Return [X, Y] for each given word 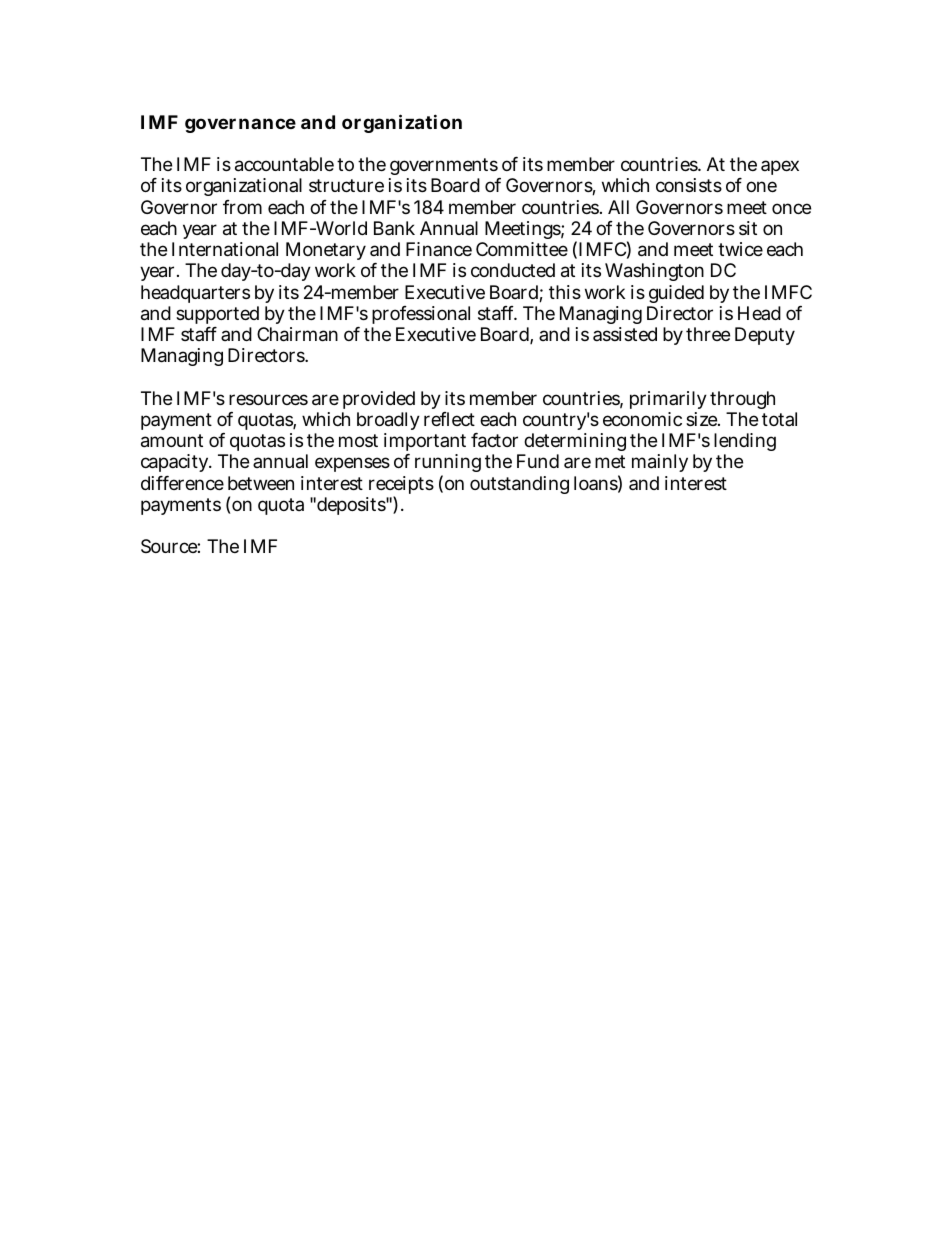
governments [444, 168]
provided [379, 400]
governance [240, 125]
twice [740, 249]
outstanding [519, 485]
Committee [522, 249]
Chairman [297, 334]
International [225, 249]
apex [780, 167]
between [261, 483]
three [708, 334]
